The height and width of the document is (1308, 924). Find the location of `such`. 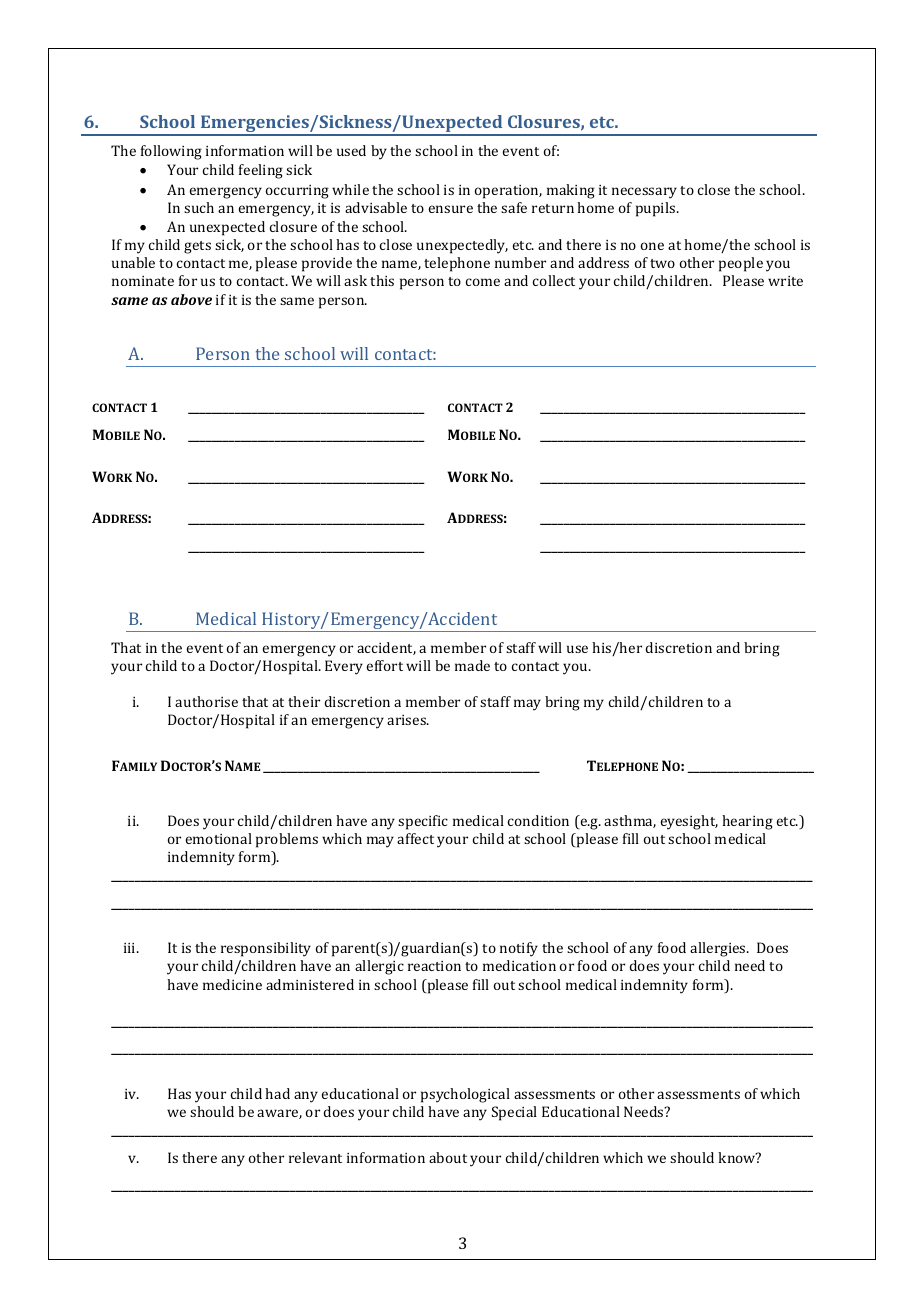

such is located at coordinates (199, 207).
